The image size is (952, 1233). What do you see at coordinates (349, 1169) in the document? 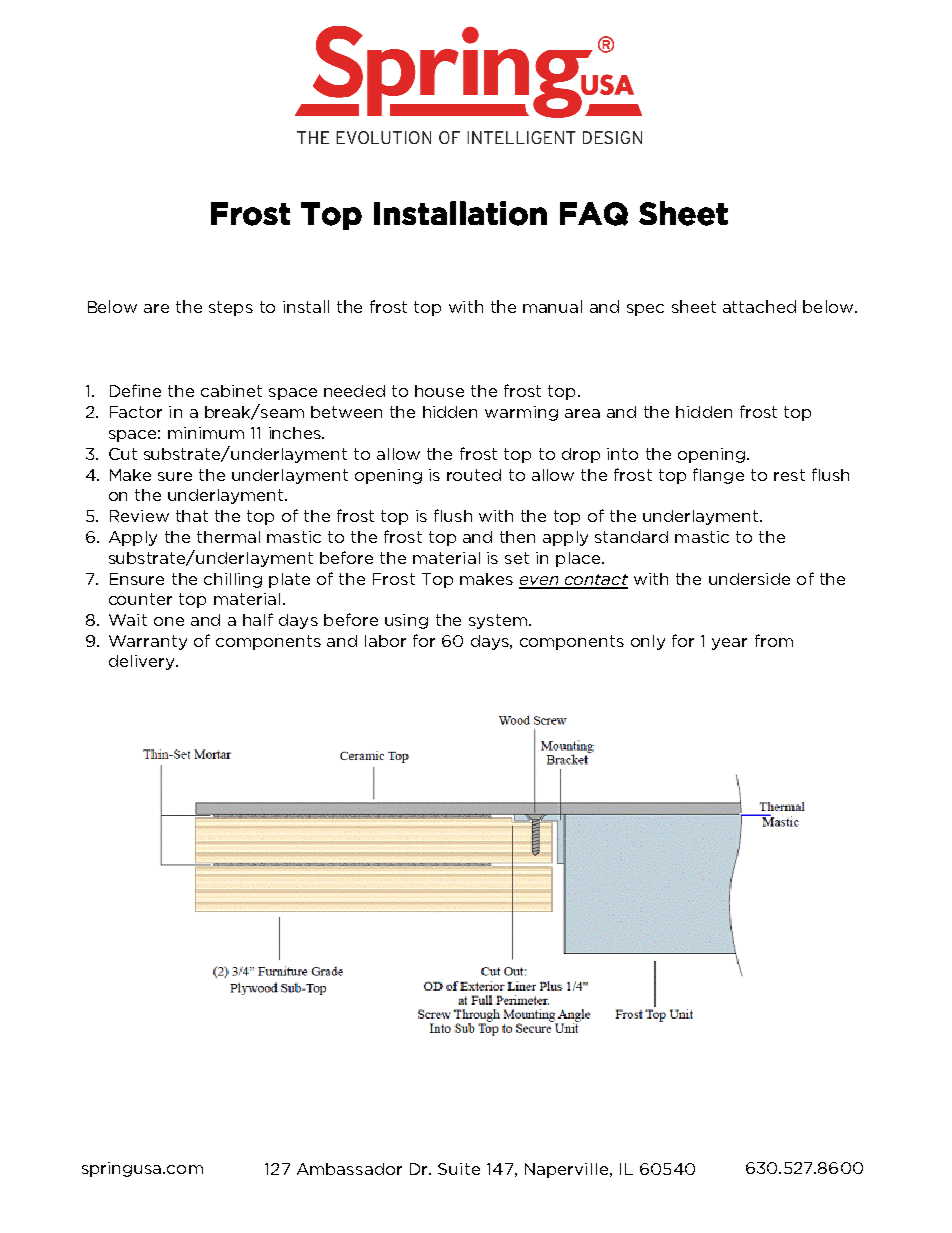
I see `Ambassador` at bounding box center [349, 1169].
